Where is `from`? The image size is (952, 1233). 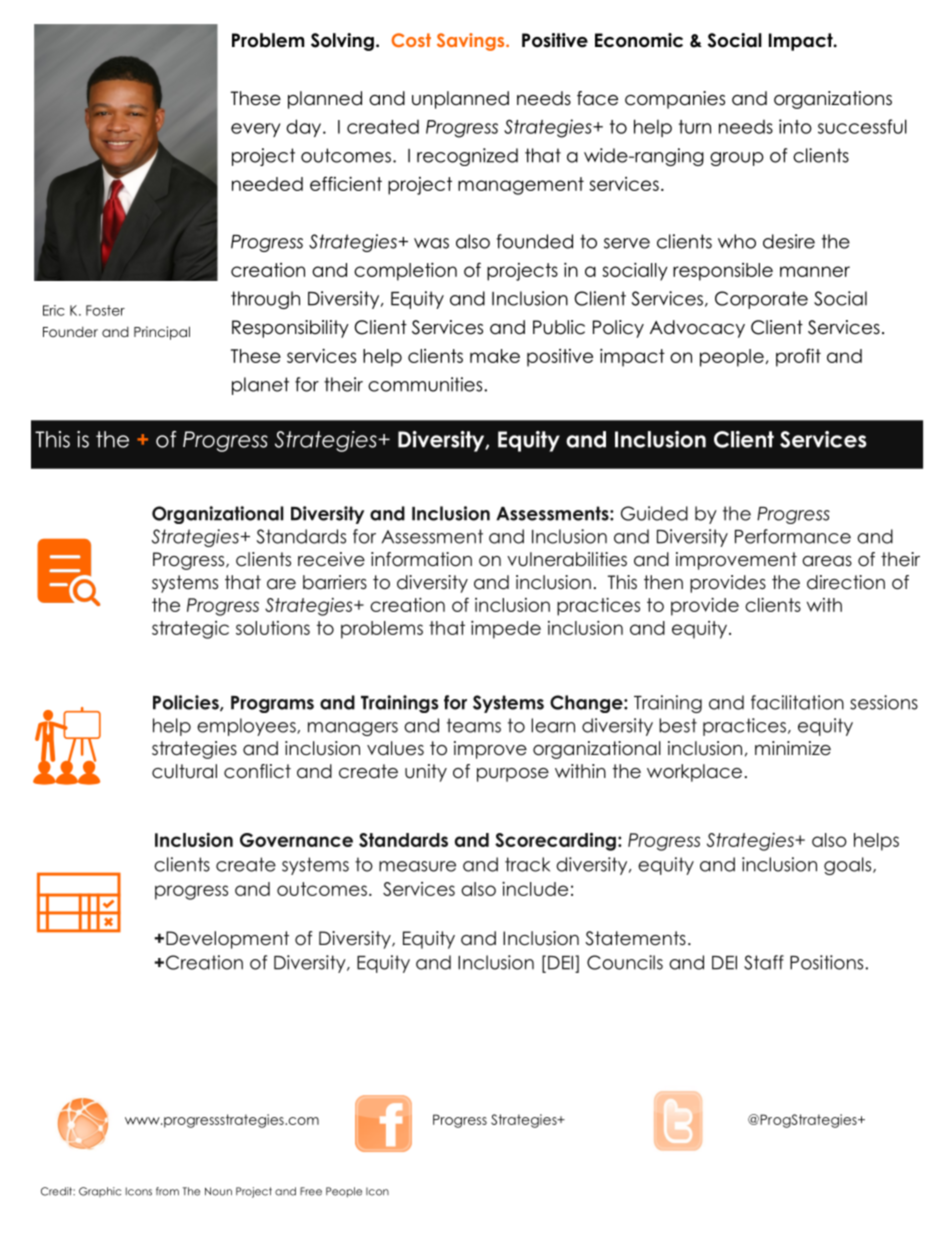 from is located at coordinates (167, 1191).
